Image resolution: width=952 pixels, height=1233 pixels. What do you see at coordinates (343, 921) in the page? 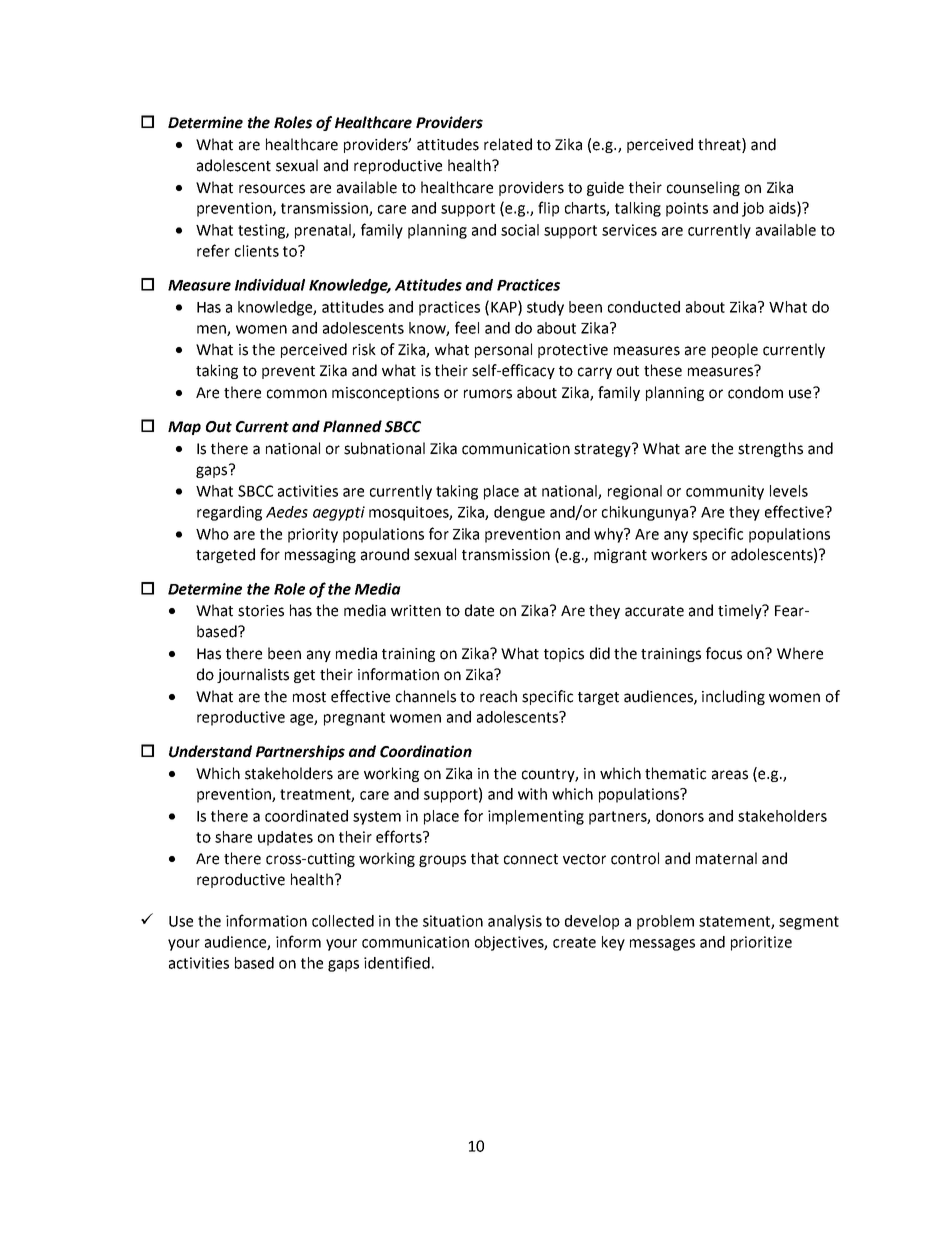
I see `collected` at bounding box center [343, 921].
